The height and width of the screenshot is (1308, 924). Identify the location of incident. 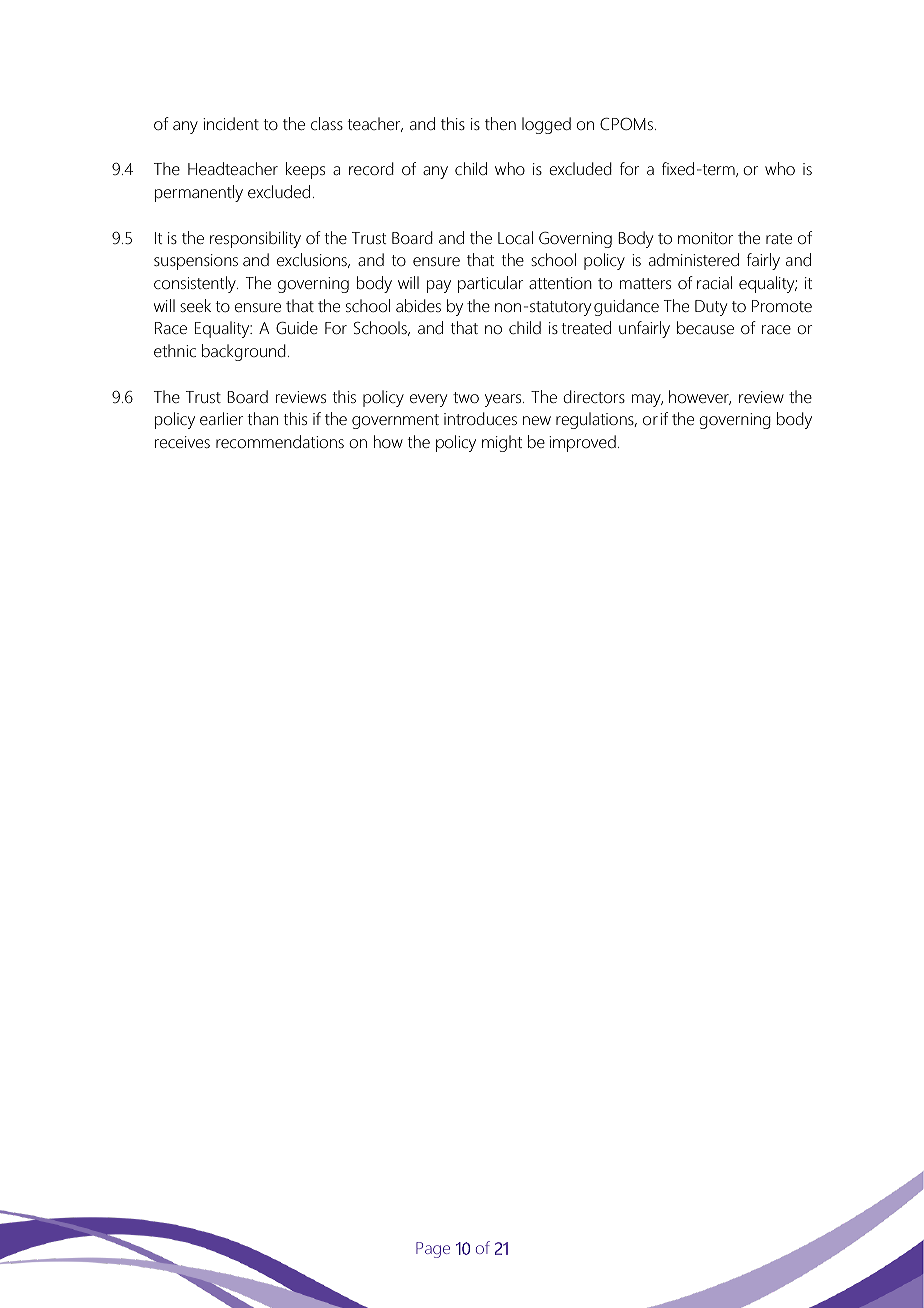
(231, 123).
